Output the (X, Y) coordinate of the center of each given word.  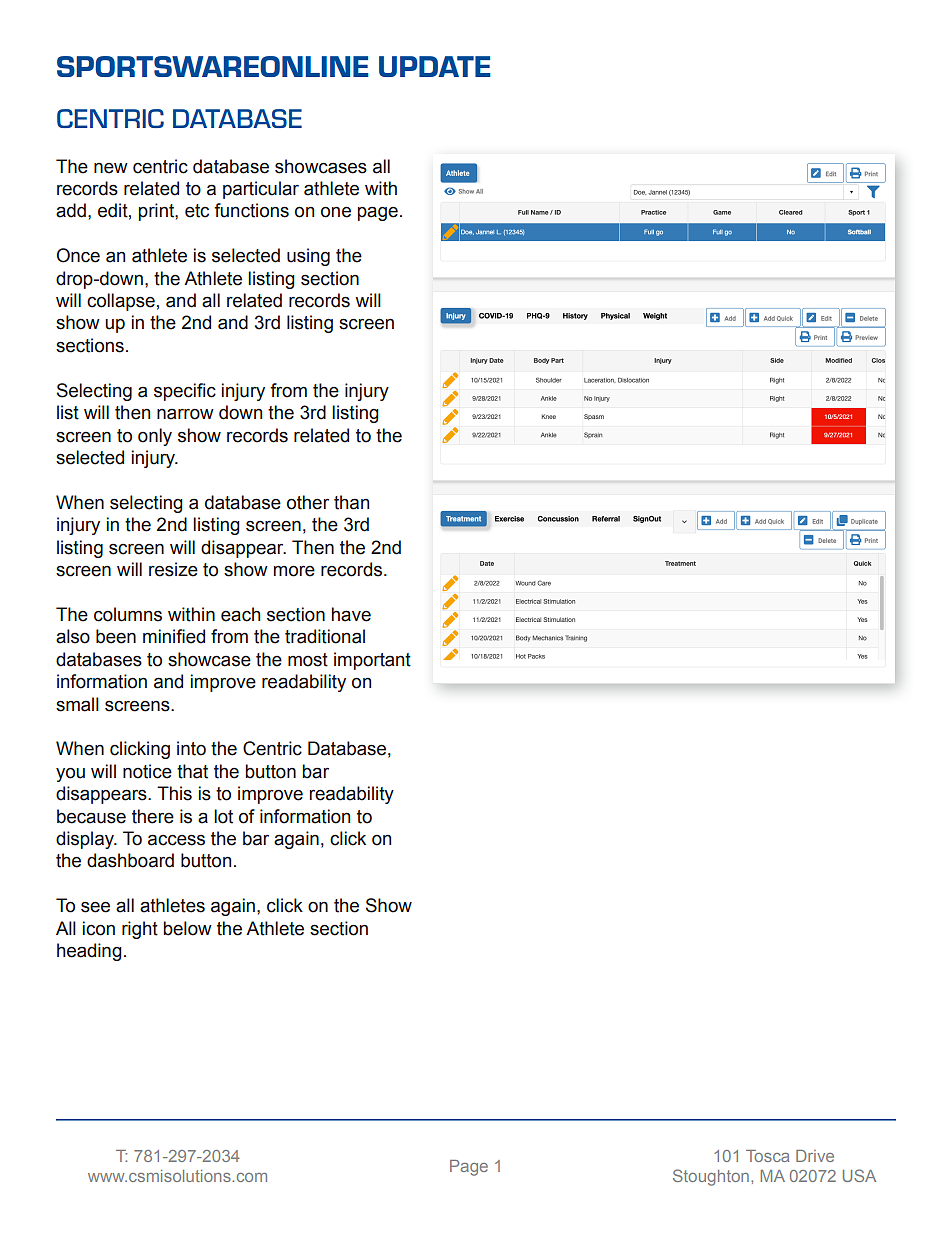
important (372, 661)
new (111, 168)
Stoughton (711, 1177)
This (174, 793)
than (351, 502)
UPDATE (435, 66)
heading (89, 952)
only (155, 437)
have (351, 614)
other (308, 502)
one (336, 212)
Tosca (767, 1156)
